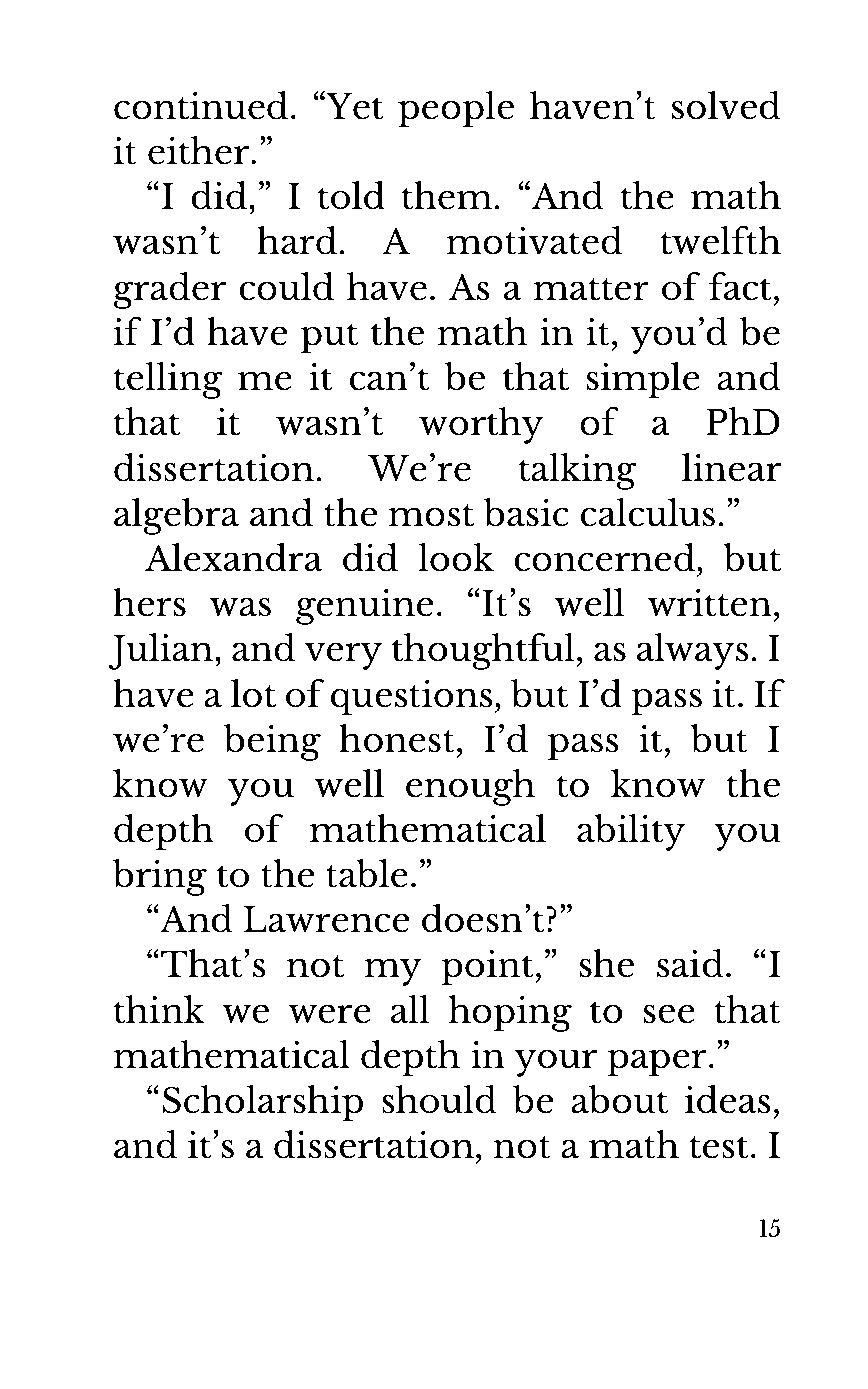 This screenshot has width=868, height=1389. Describe the element at coordinates (470, 787) in the screenshot. I see `enough` at that location.
